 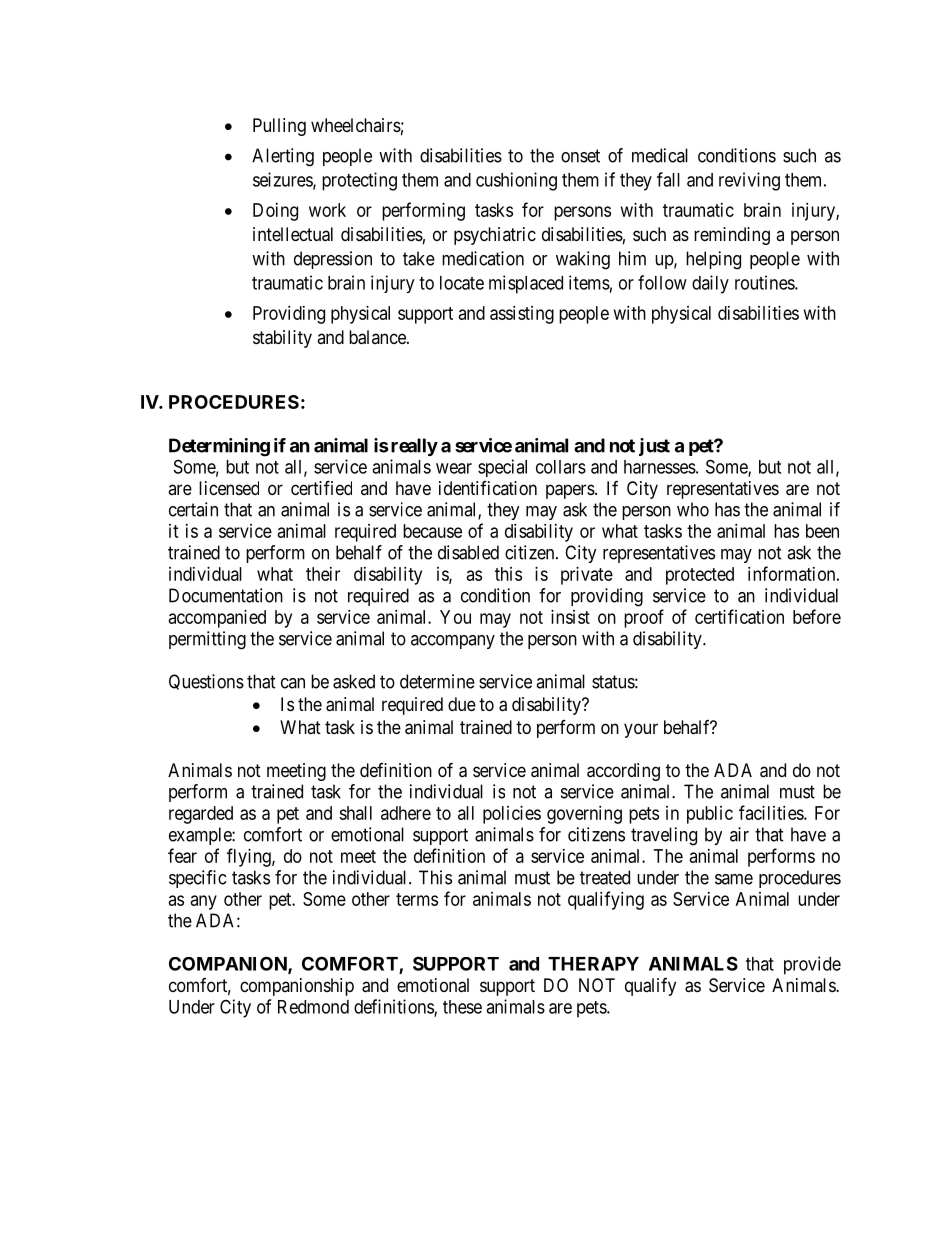 I want to click on cushioning, so click(x=516, y=181).
